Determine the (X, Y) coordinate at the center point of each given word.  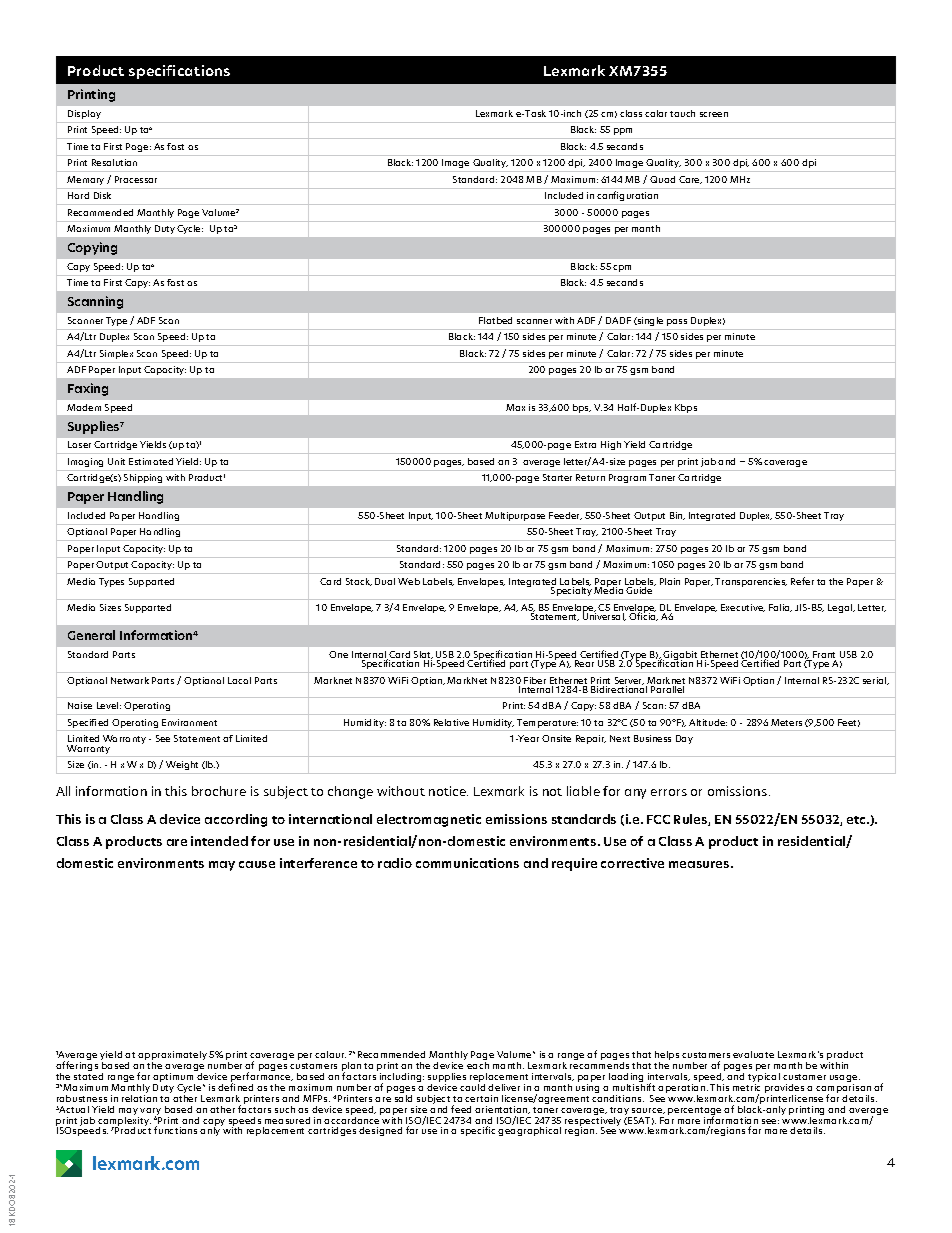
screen (714, 114)
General (91, 635)
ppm (623, 131)
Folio (780, 608)
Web (409, 581)
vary (150, 1113)
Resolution (114, 162)
